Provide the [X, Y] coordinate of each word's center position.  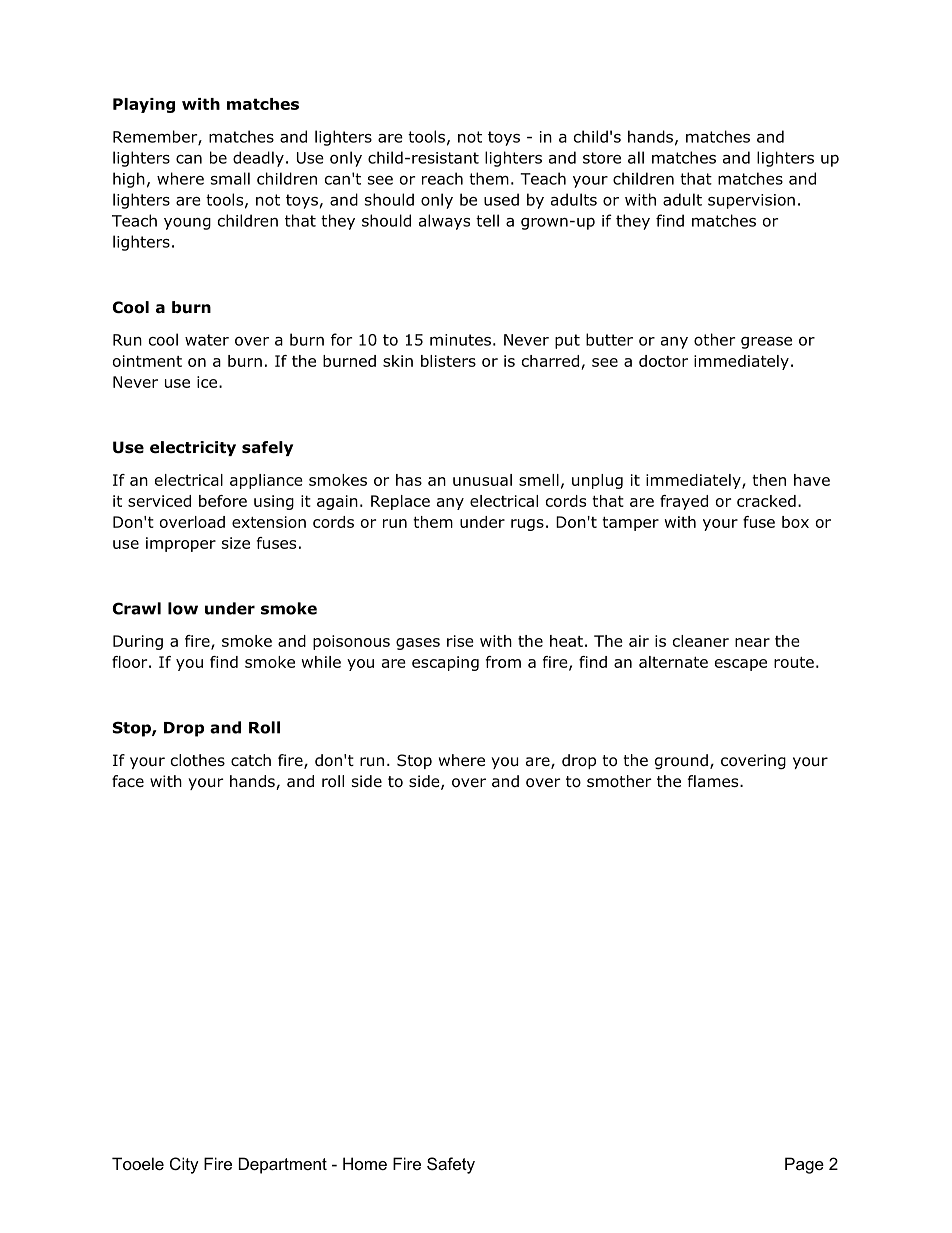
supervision [751, 201]
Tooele [138, 1163]
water [207, 340]
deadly [258, 159]
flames [714, 781]
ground [681, 762]
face [128, 781]
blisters [448, 361]
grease [766, 343]
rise [460, 641]
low [183, 608]
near [752, 642]
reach [442, 178]
